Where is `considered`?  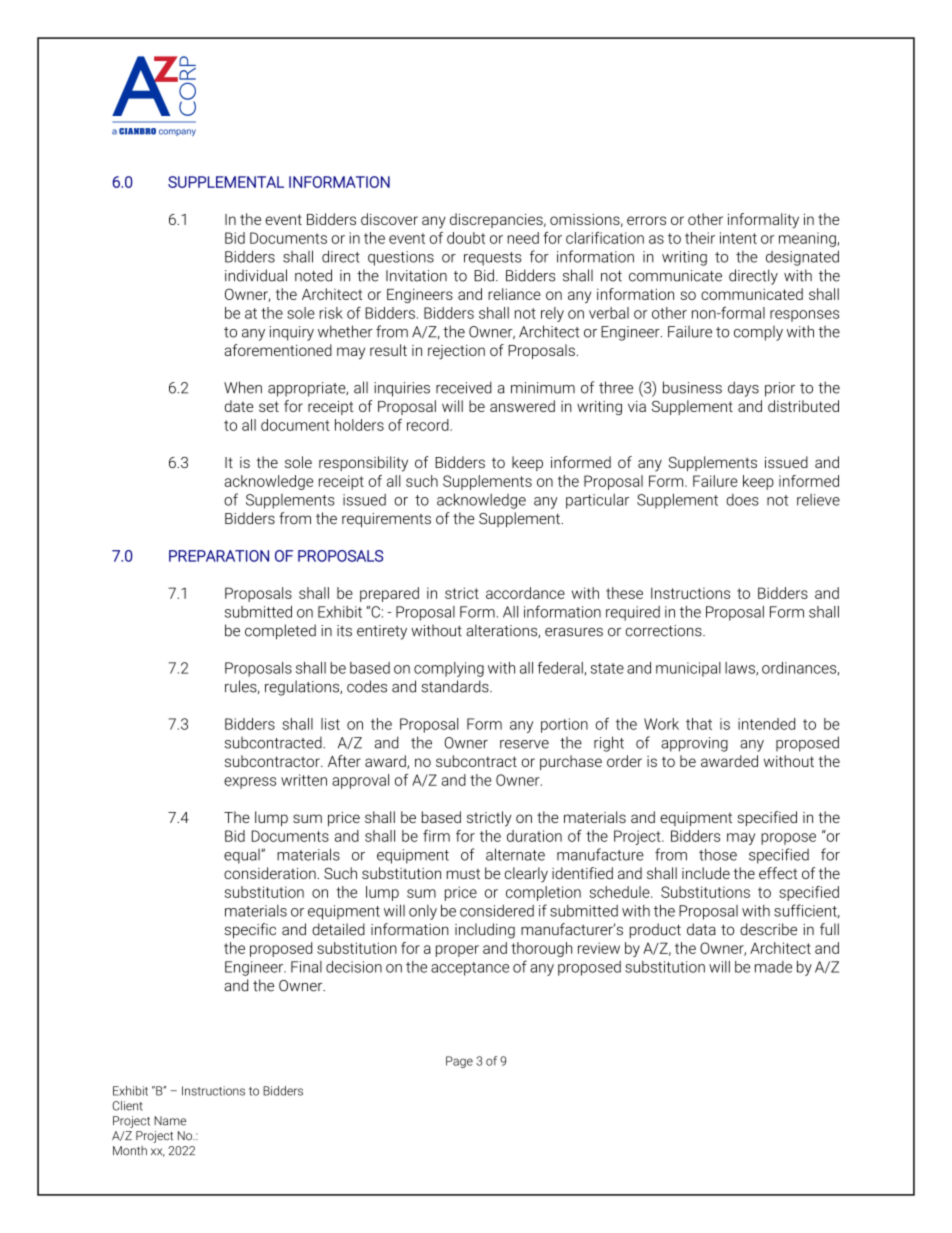
considered is located at coordinates (497, 911).
